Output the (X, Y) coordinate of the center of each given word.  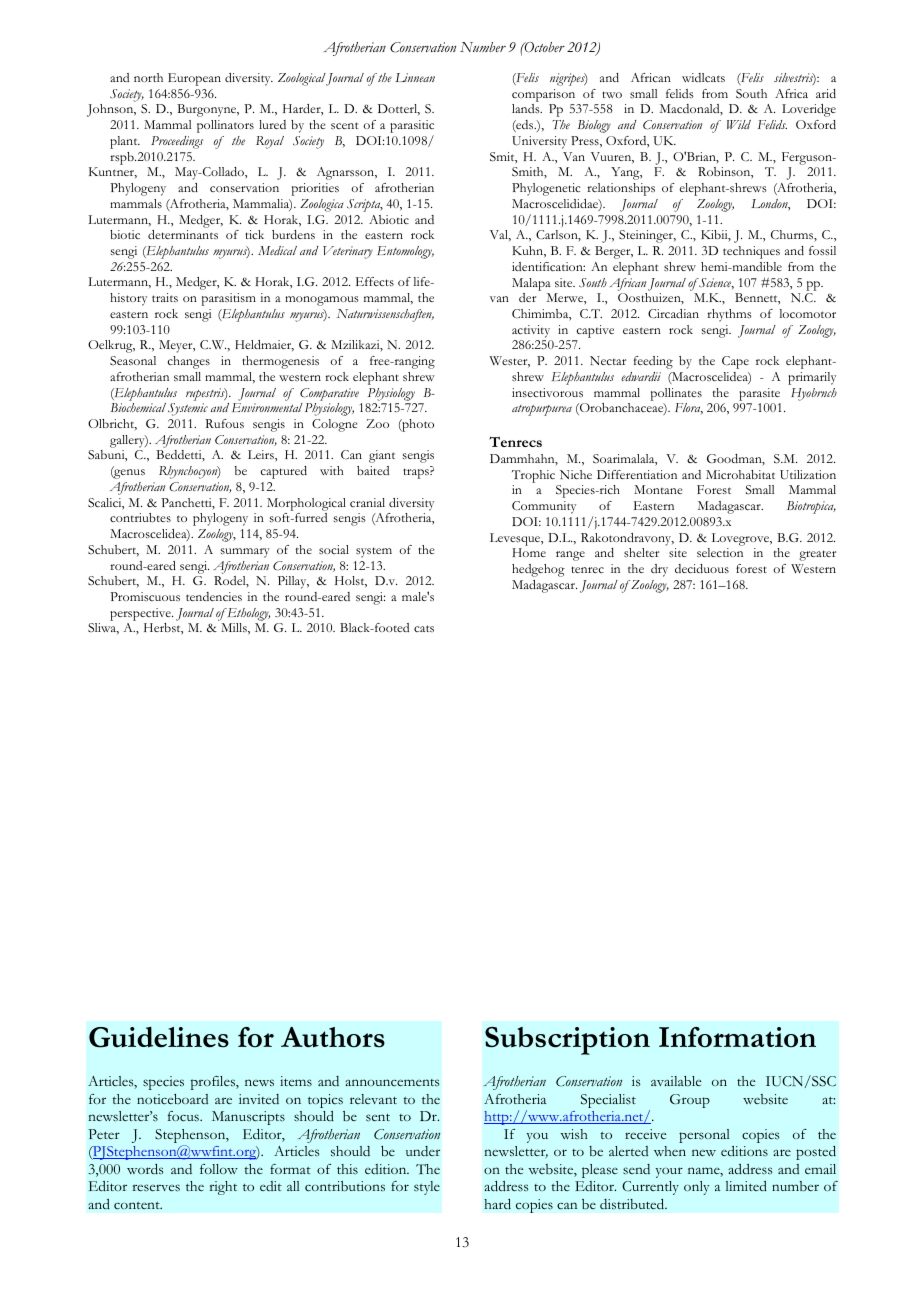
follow (219, 1169)
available (676, 1081)
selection (720, 552)
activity (531, 331)
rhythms (729, 315)
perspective (141, 614)
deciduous (702, 568)
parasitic (412, 128)
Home (529, 552)
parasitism (229, 299)
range (570, 556)
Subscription (567, 1041)
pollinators (225, 126)
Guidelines (159, 1037)
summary (245, 553)
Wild (739, 124)
